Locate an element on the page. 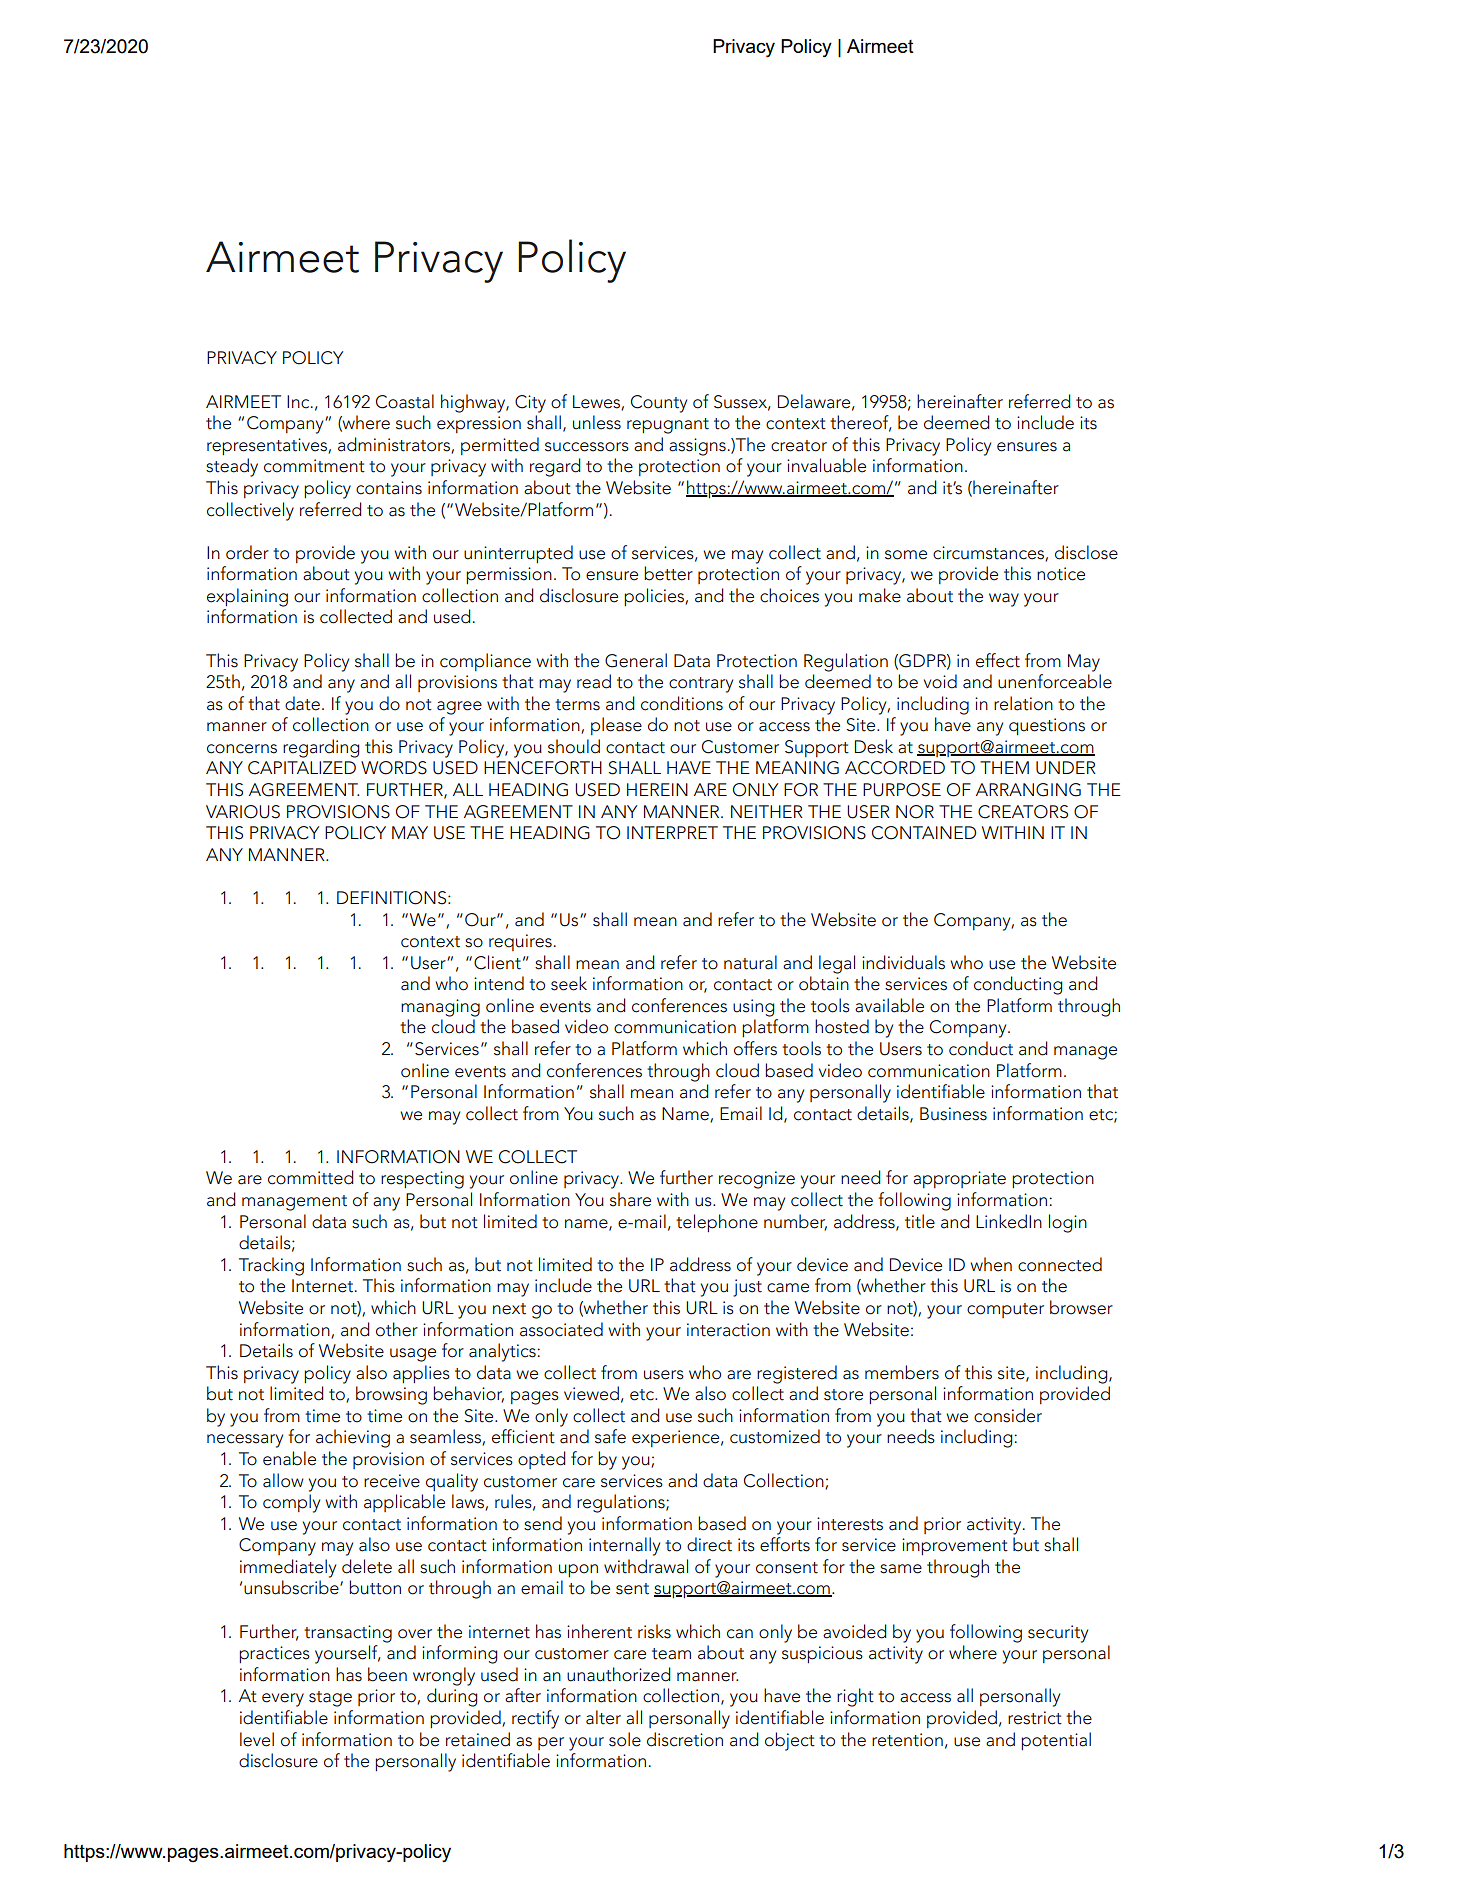 Image resolution: width=1468 pixels, height=1899 pixels. VARIOUS is located at coordinates (243, 812).
